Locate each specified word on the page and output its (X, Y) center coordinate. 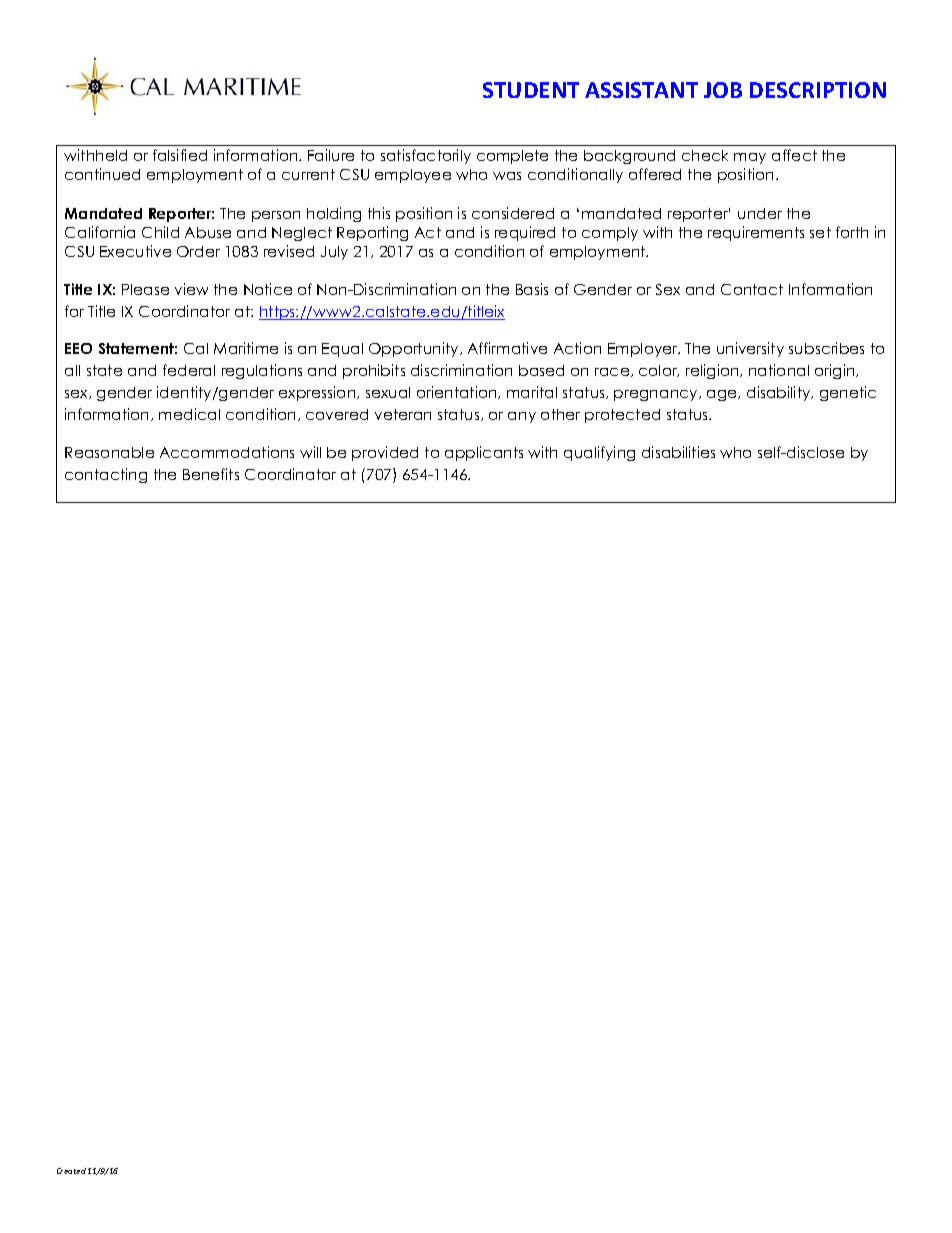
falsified (180, 155)
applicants (484, 453)
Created (71, 1171)
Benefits (211, 474)
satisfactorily (426, 156)
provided (385, 453)
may (750, 158)
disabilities (678, 452)
